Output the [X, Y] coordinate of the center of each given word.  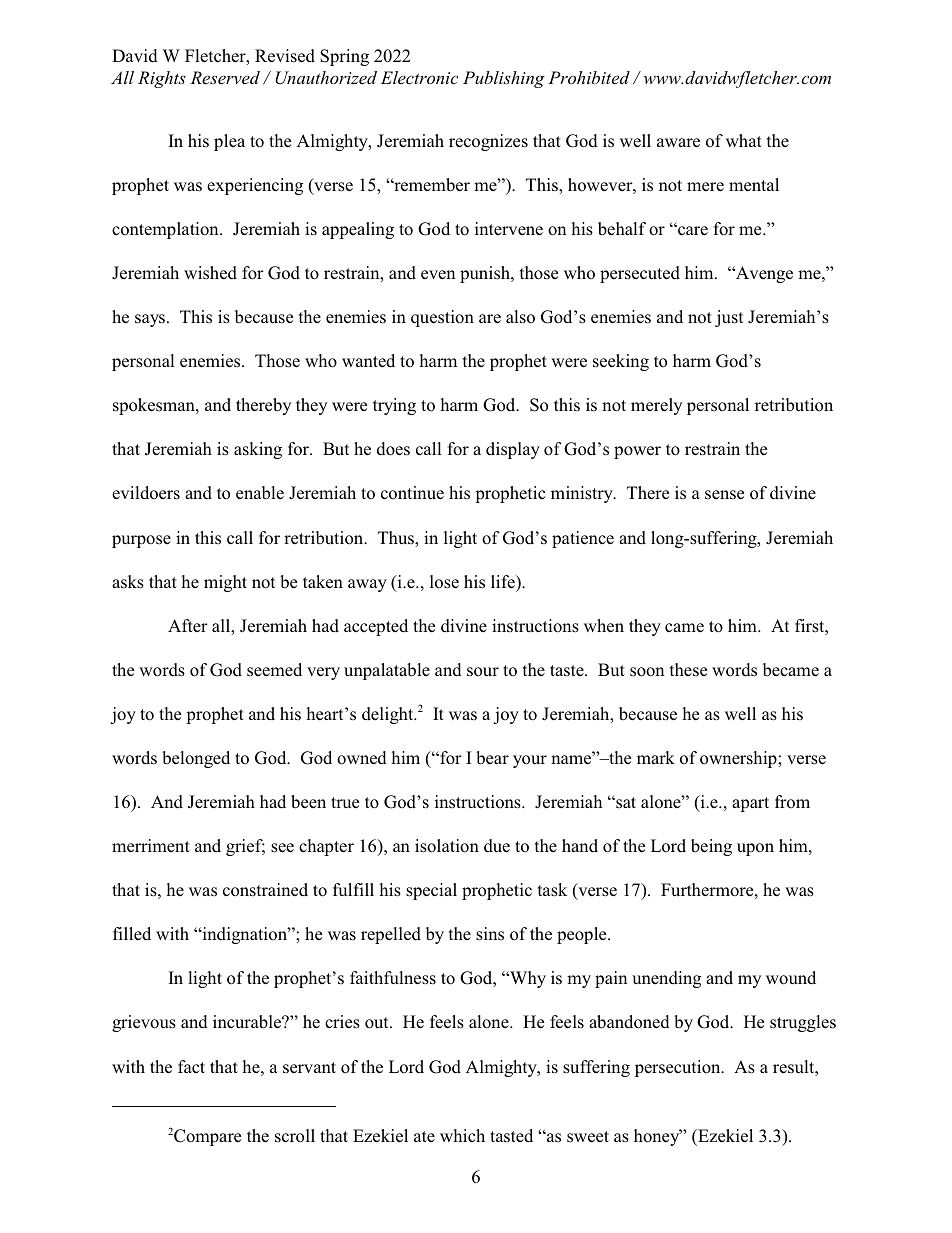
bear [492, 758]
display [513, 450]
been [308, 802]
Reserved [225, 78]
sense [724, 494]
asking [258, 450]
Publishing [504, 79]
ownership [739, 759]
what [744, 140]
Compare [206, 1137]
